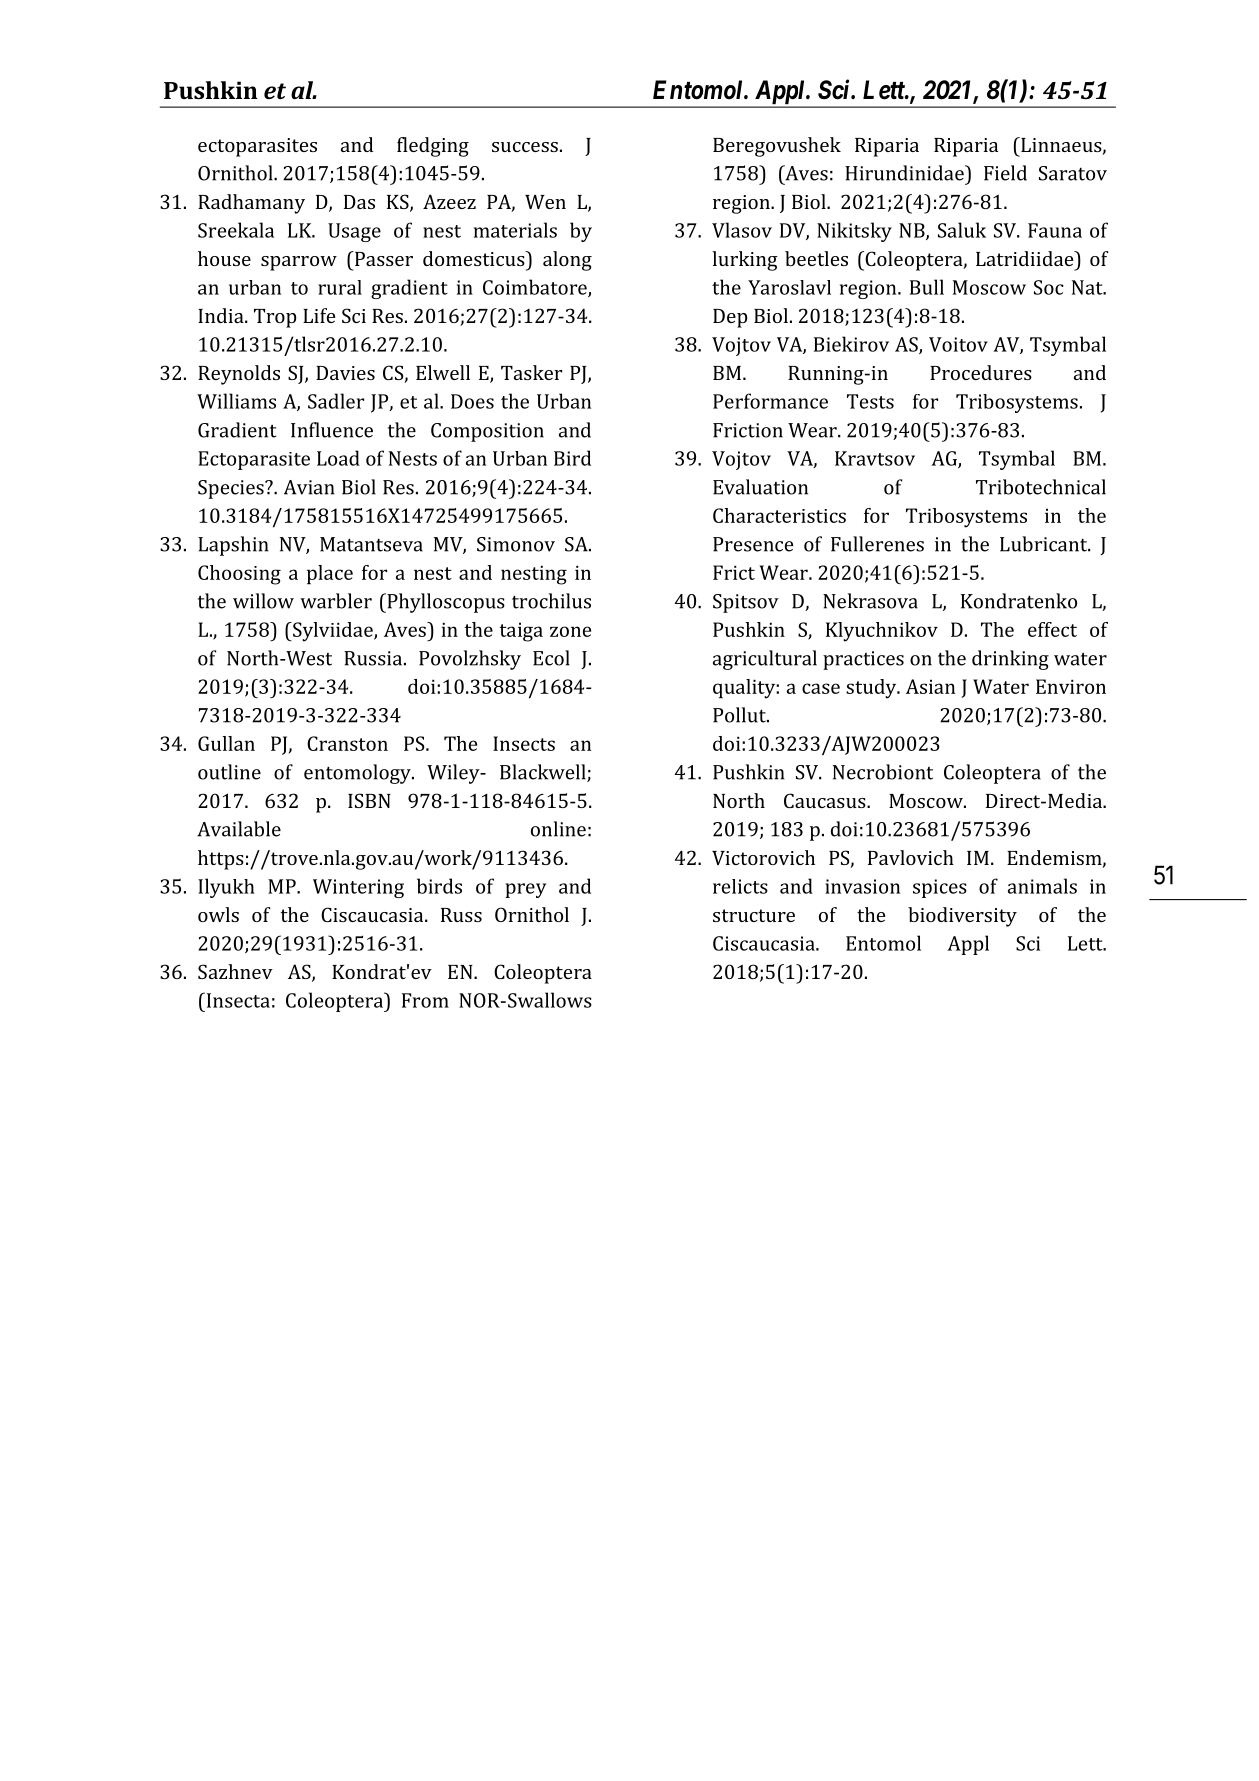  I want to click on Das, so click(359, 202).
